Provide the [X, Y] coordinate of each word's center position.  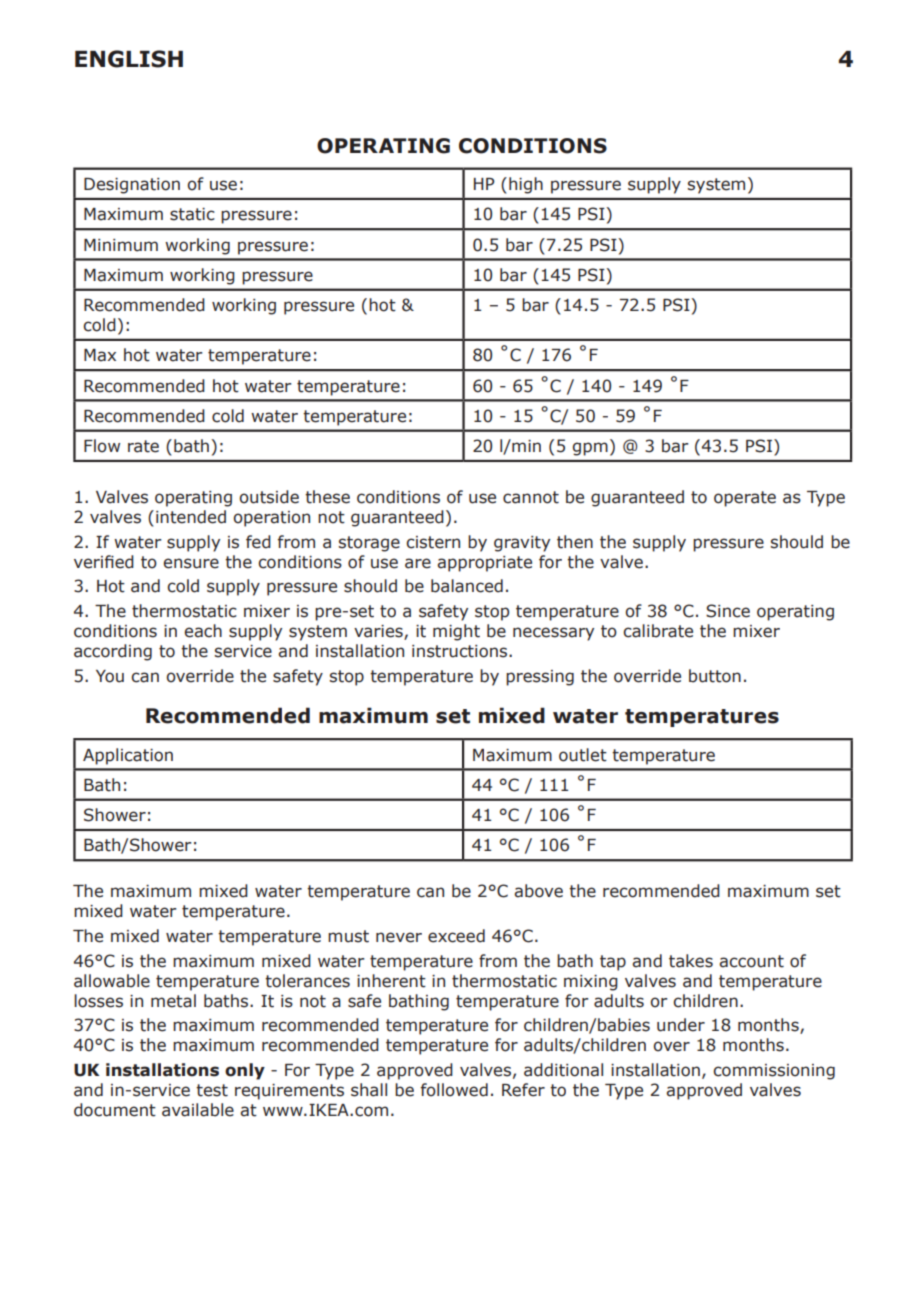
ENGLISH [129, 59]
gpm [590, 449]
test [212, 1090]
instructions [461, 651]
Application [128, 756]
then [575, 542]
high [526, 185]
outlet [583, 755]
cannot [531, 497]
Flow [102, 446]
